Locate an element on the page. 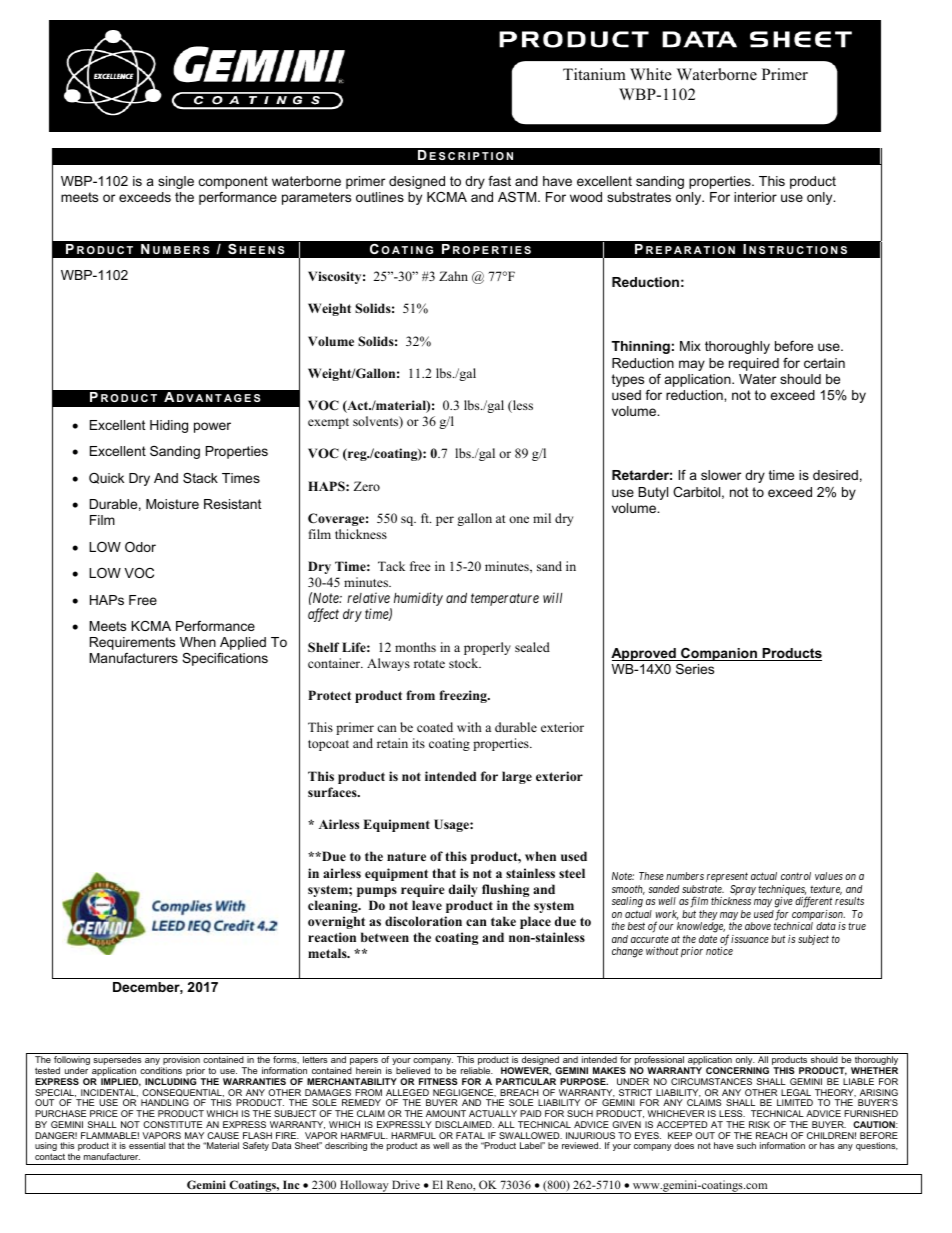 This document has height=1233, width=952. essential is located at coordinates (147, 1145).
